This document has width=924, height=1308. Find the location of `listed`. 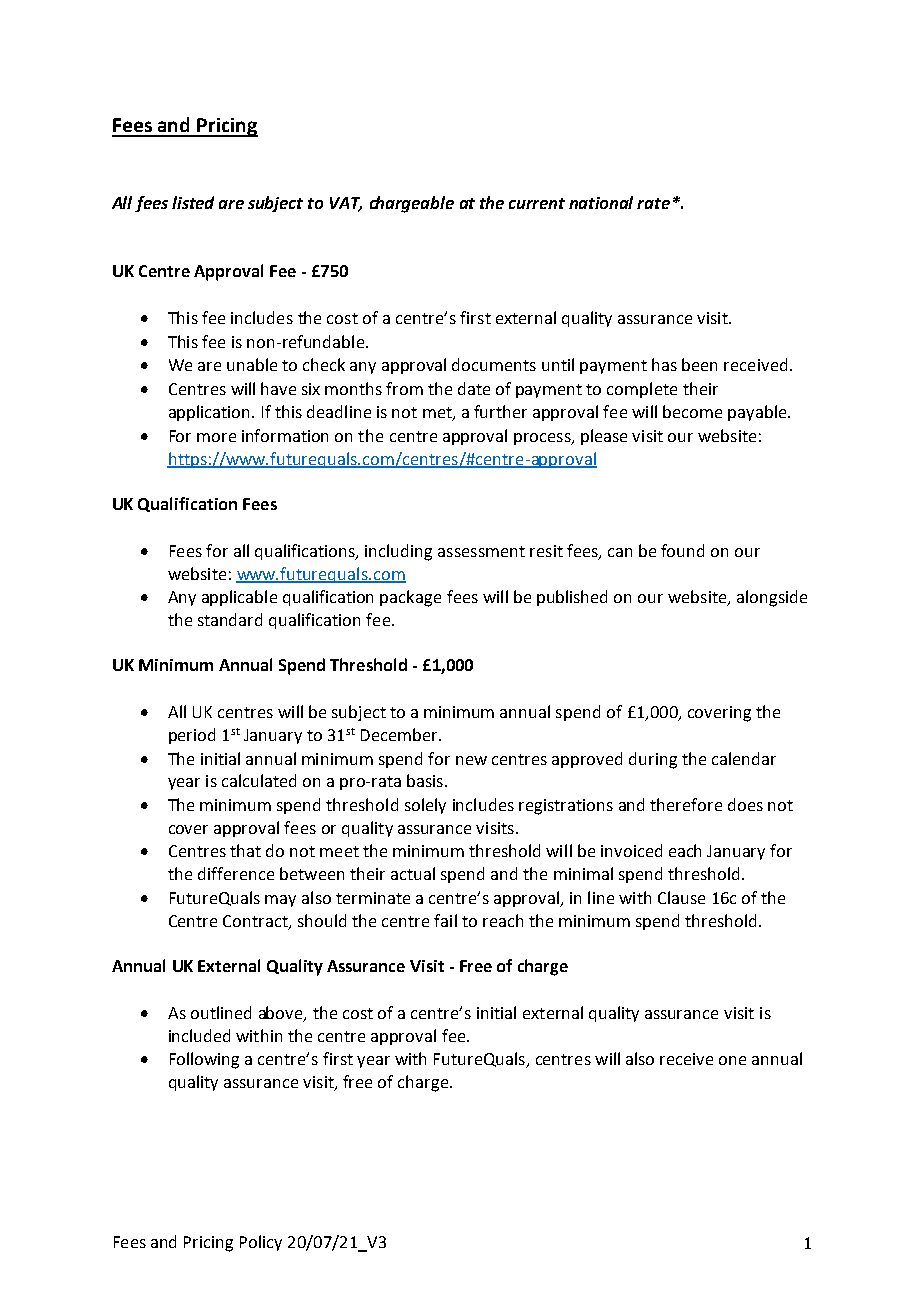

listed is located at coordinates (193, 202).
